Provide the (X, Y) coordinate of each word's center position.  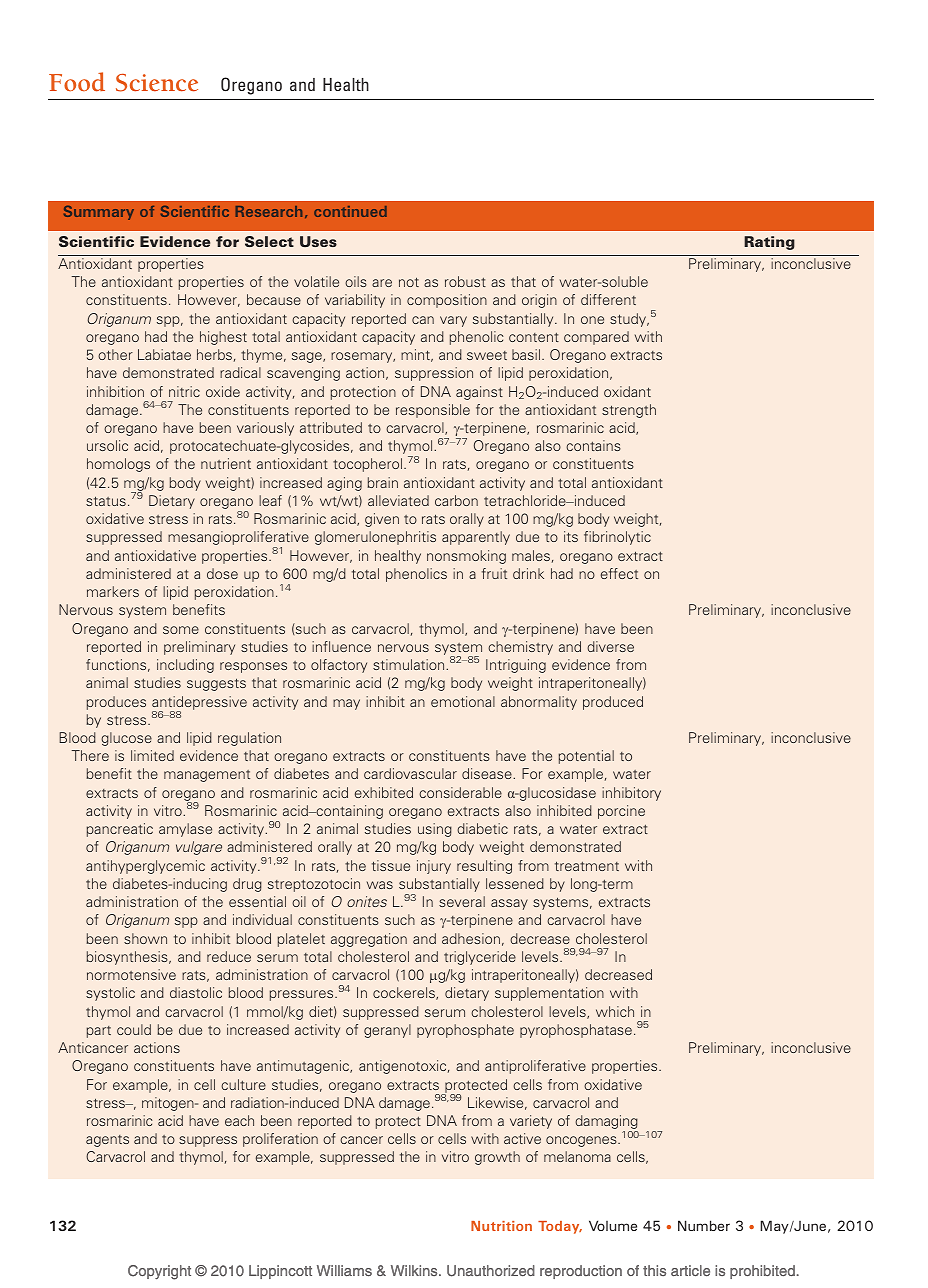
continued (350, 211)
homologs (118, 465)
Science (157, 83)
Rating (769, 243)
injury (434, 867)
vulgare (199, 848)
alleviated (398, 500)
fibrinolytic (617, 538)
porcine (621, 812)
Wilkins (415, 1270)
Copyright (159, 1272)
